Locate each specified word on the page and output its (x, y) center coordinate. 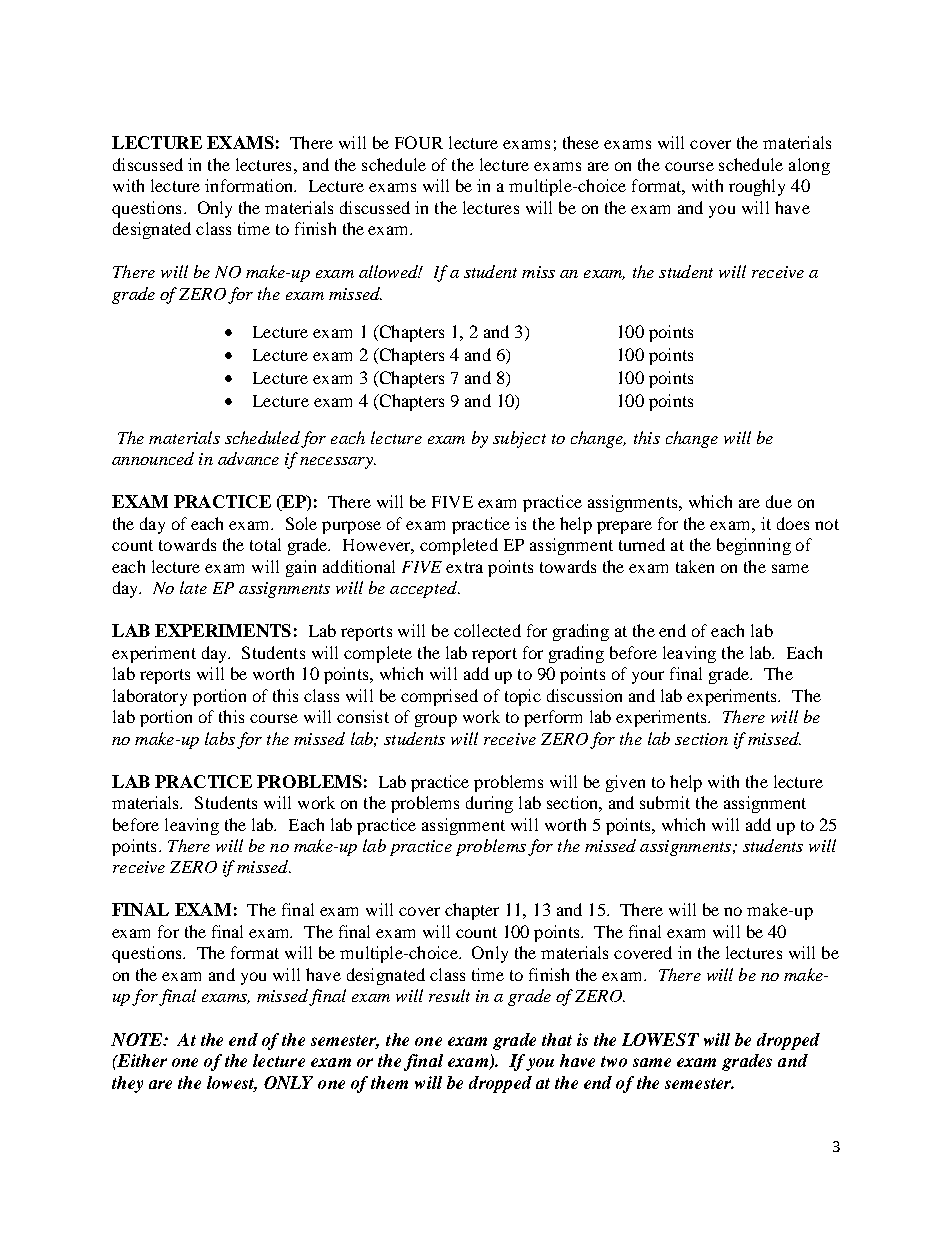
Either (141, 1060)
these (581, 142)
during (489, 804)
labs (220, 738)
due (779, 501)
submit (665, 802)
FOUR (419, 142)
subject (519, 439)
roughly (757, 187)
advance (248, 458)
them (389, 1082)
